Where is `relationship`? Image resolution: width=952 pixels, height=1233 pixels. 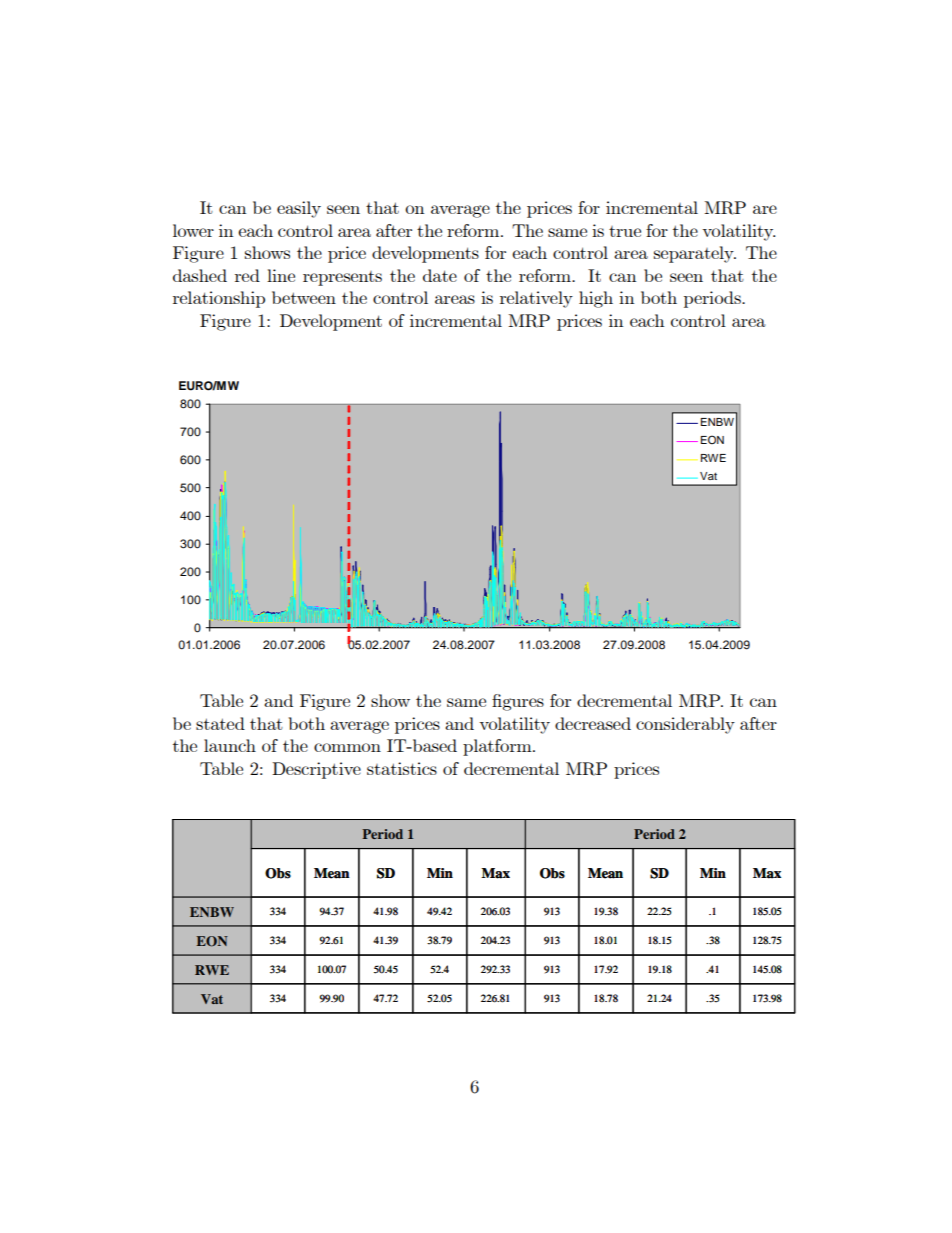 relationship is located at coordinates (219, 299).
